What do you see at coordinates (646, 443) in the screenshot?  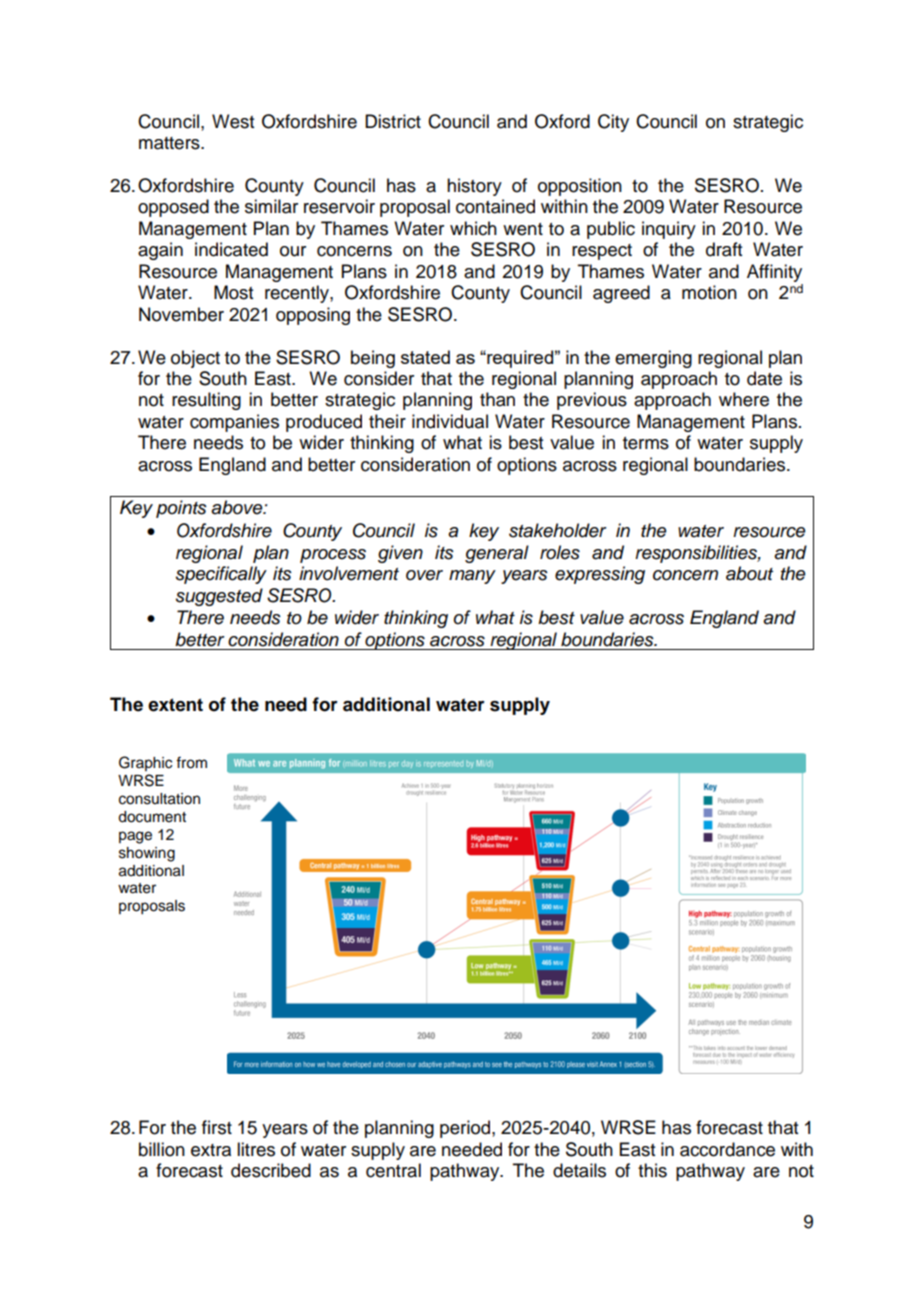 I see `terms` at bounding box center [646, 443].
